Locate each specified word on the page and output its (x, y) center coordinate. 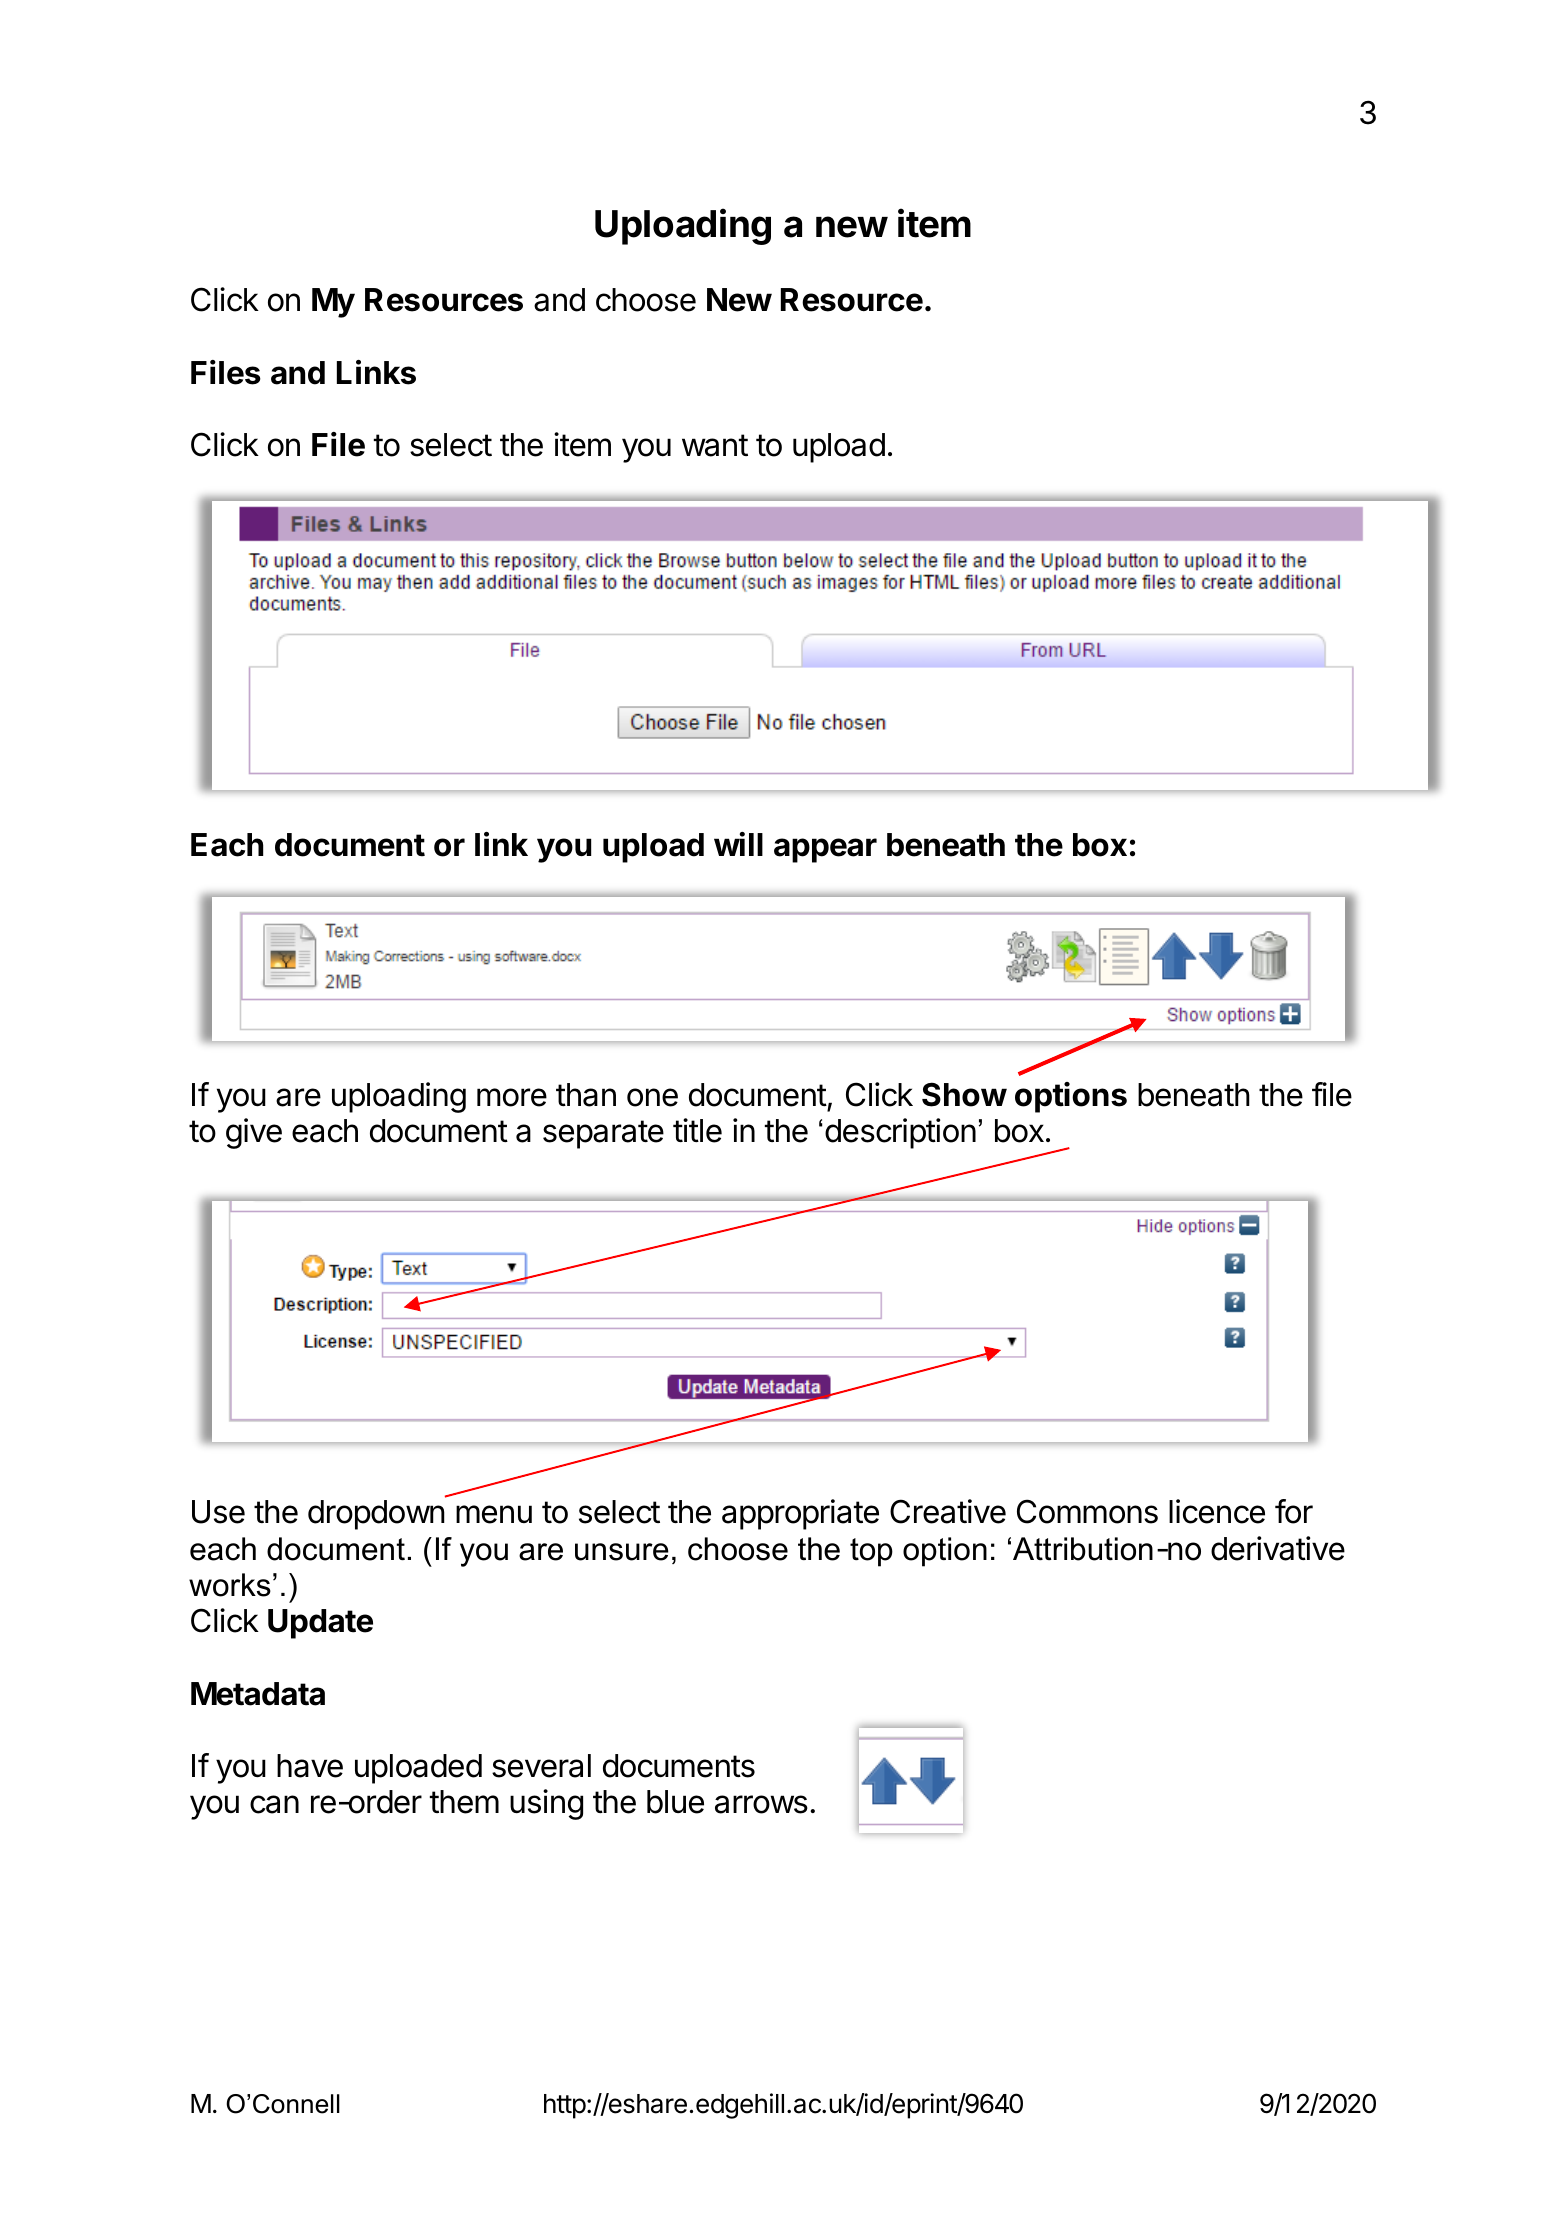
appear (825, 850)
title (697, 1130)
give (254, 1133)
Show (964, 1094)
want (715, 445)
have (310, 1766)
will (738, 844)
